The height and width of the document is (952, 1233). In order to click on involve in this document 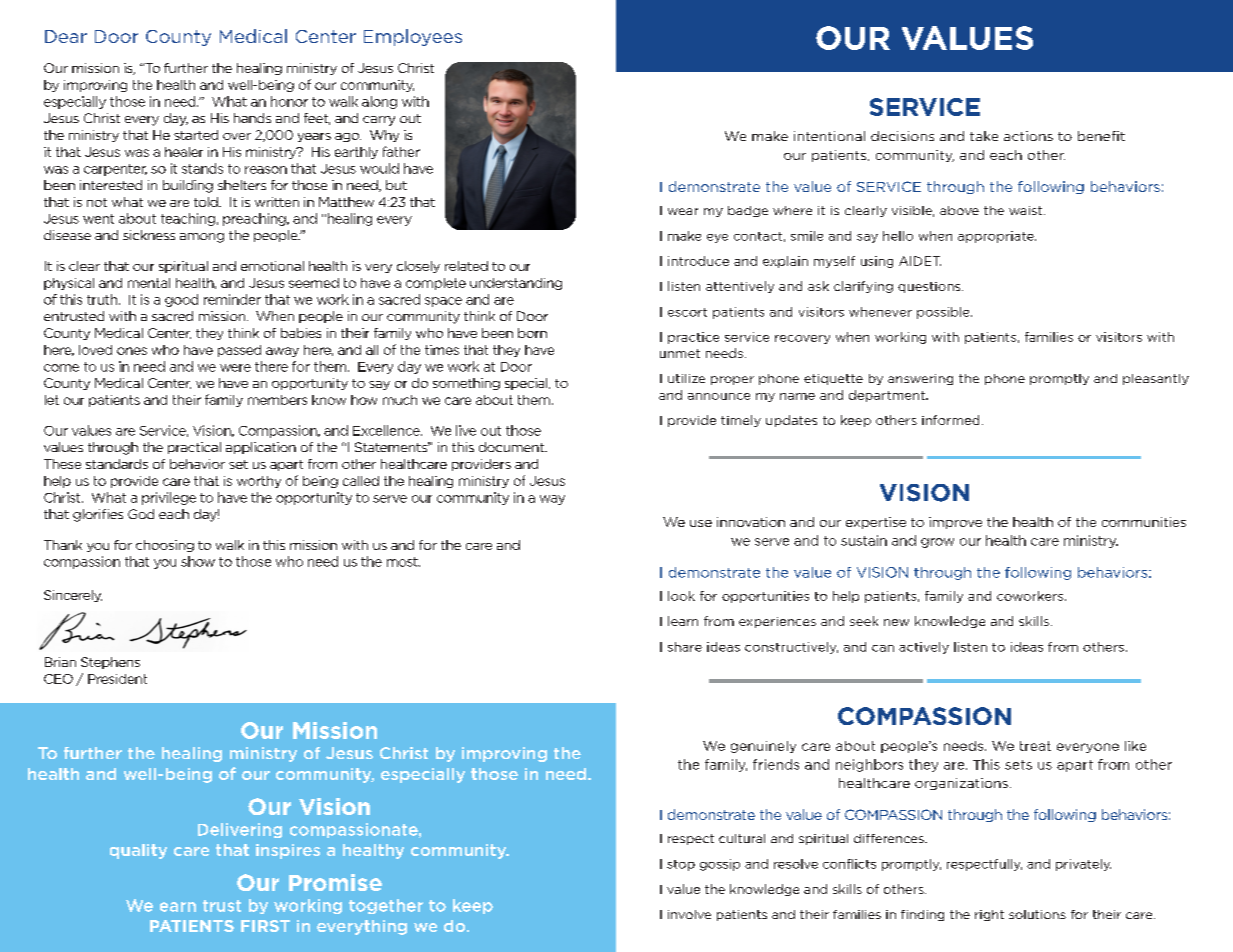, I will do `click(689, 914)`.
